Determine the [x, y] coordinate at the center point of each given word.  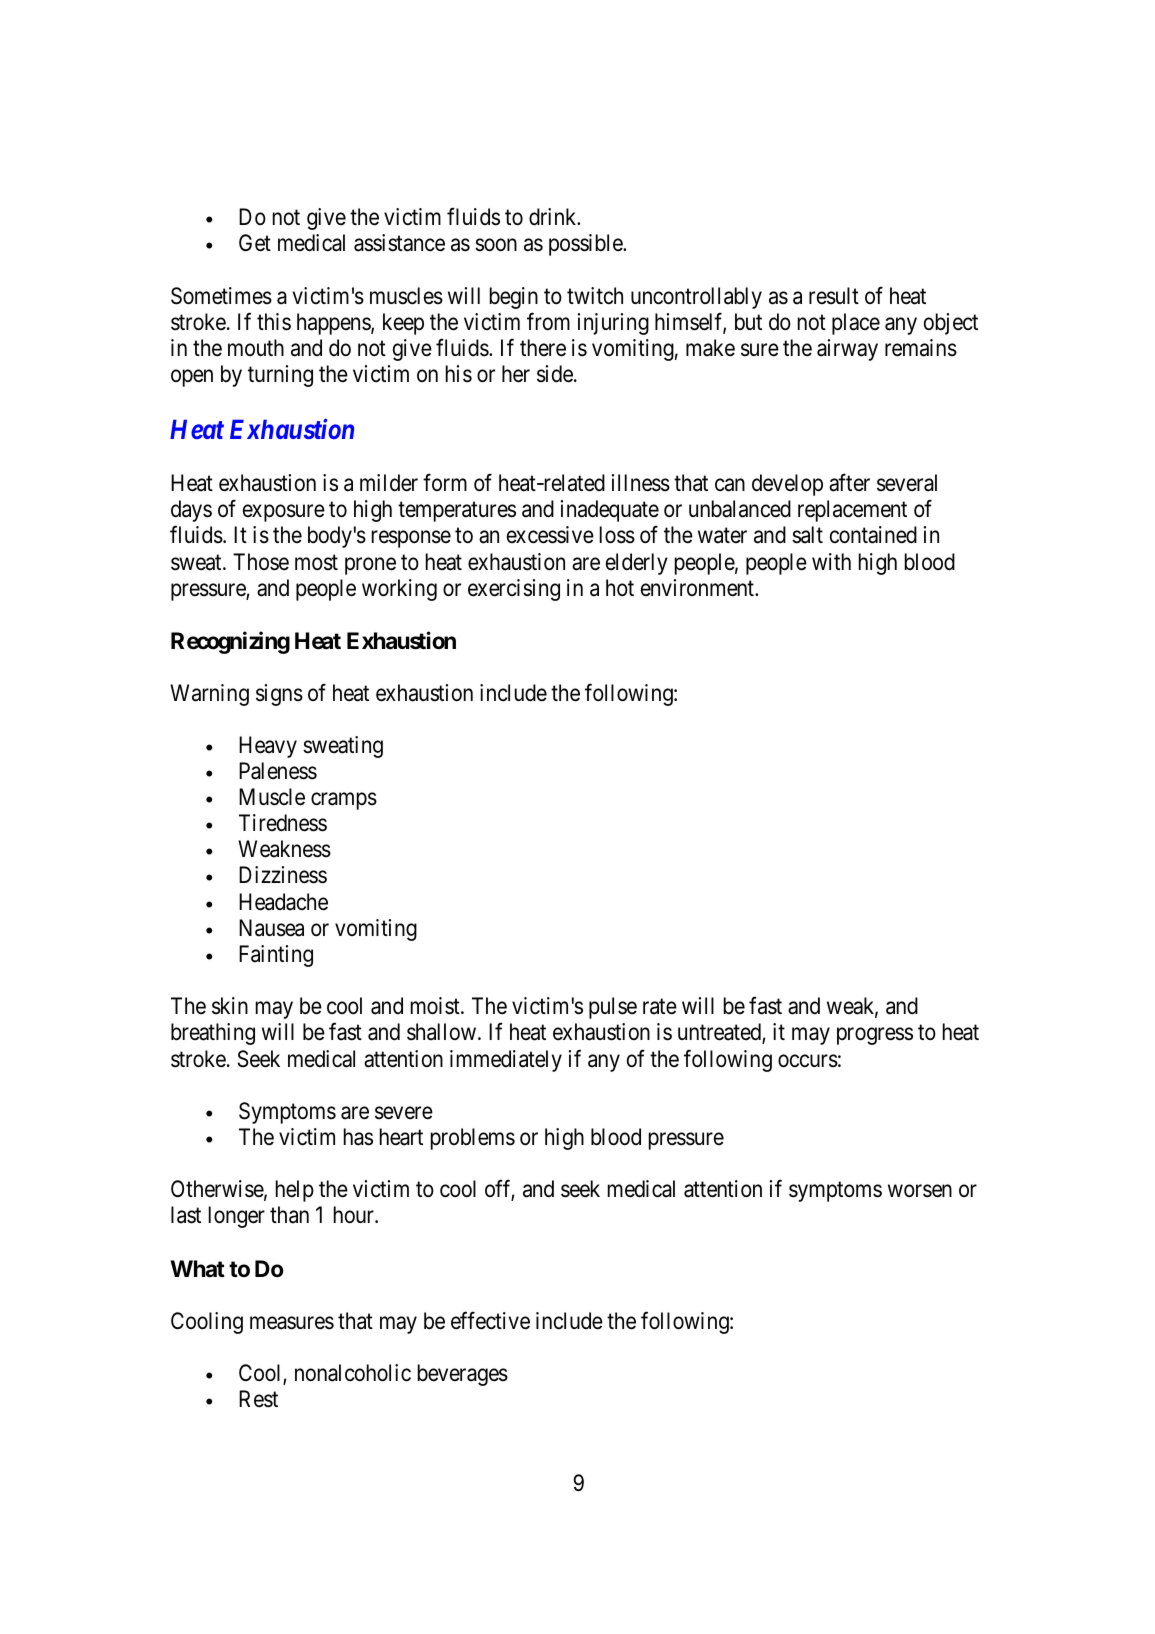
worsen [920, 1191]
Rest [258, 1399]
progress [875, 1036]
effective [490, 1320]
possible [586, 245]
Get [255, 243]
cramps [344, 801]
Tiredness [283, 823]
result [834, 296]
